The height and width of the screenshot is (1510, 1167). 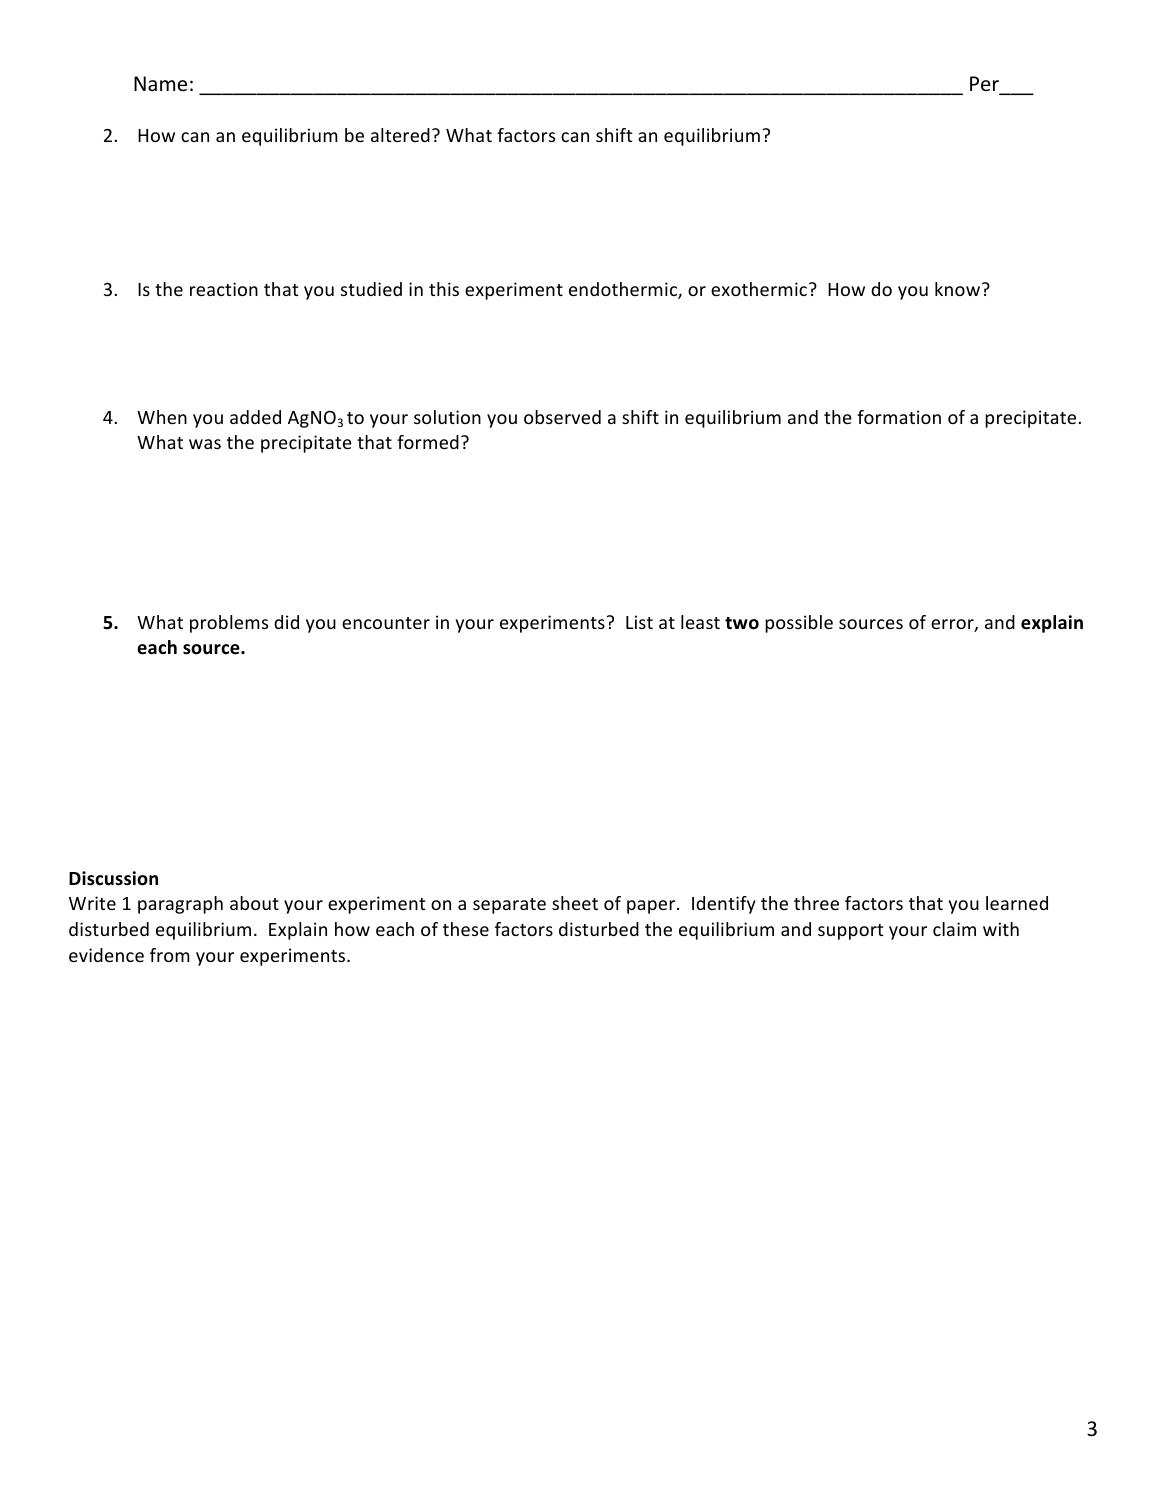 I want to click on Name, so click(x=160, y=84).
